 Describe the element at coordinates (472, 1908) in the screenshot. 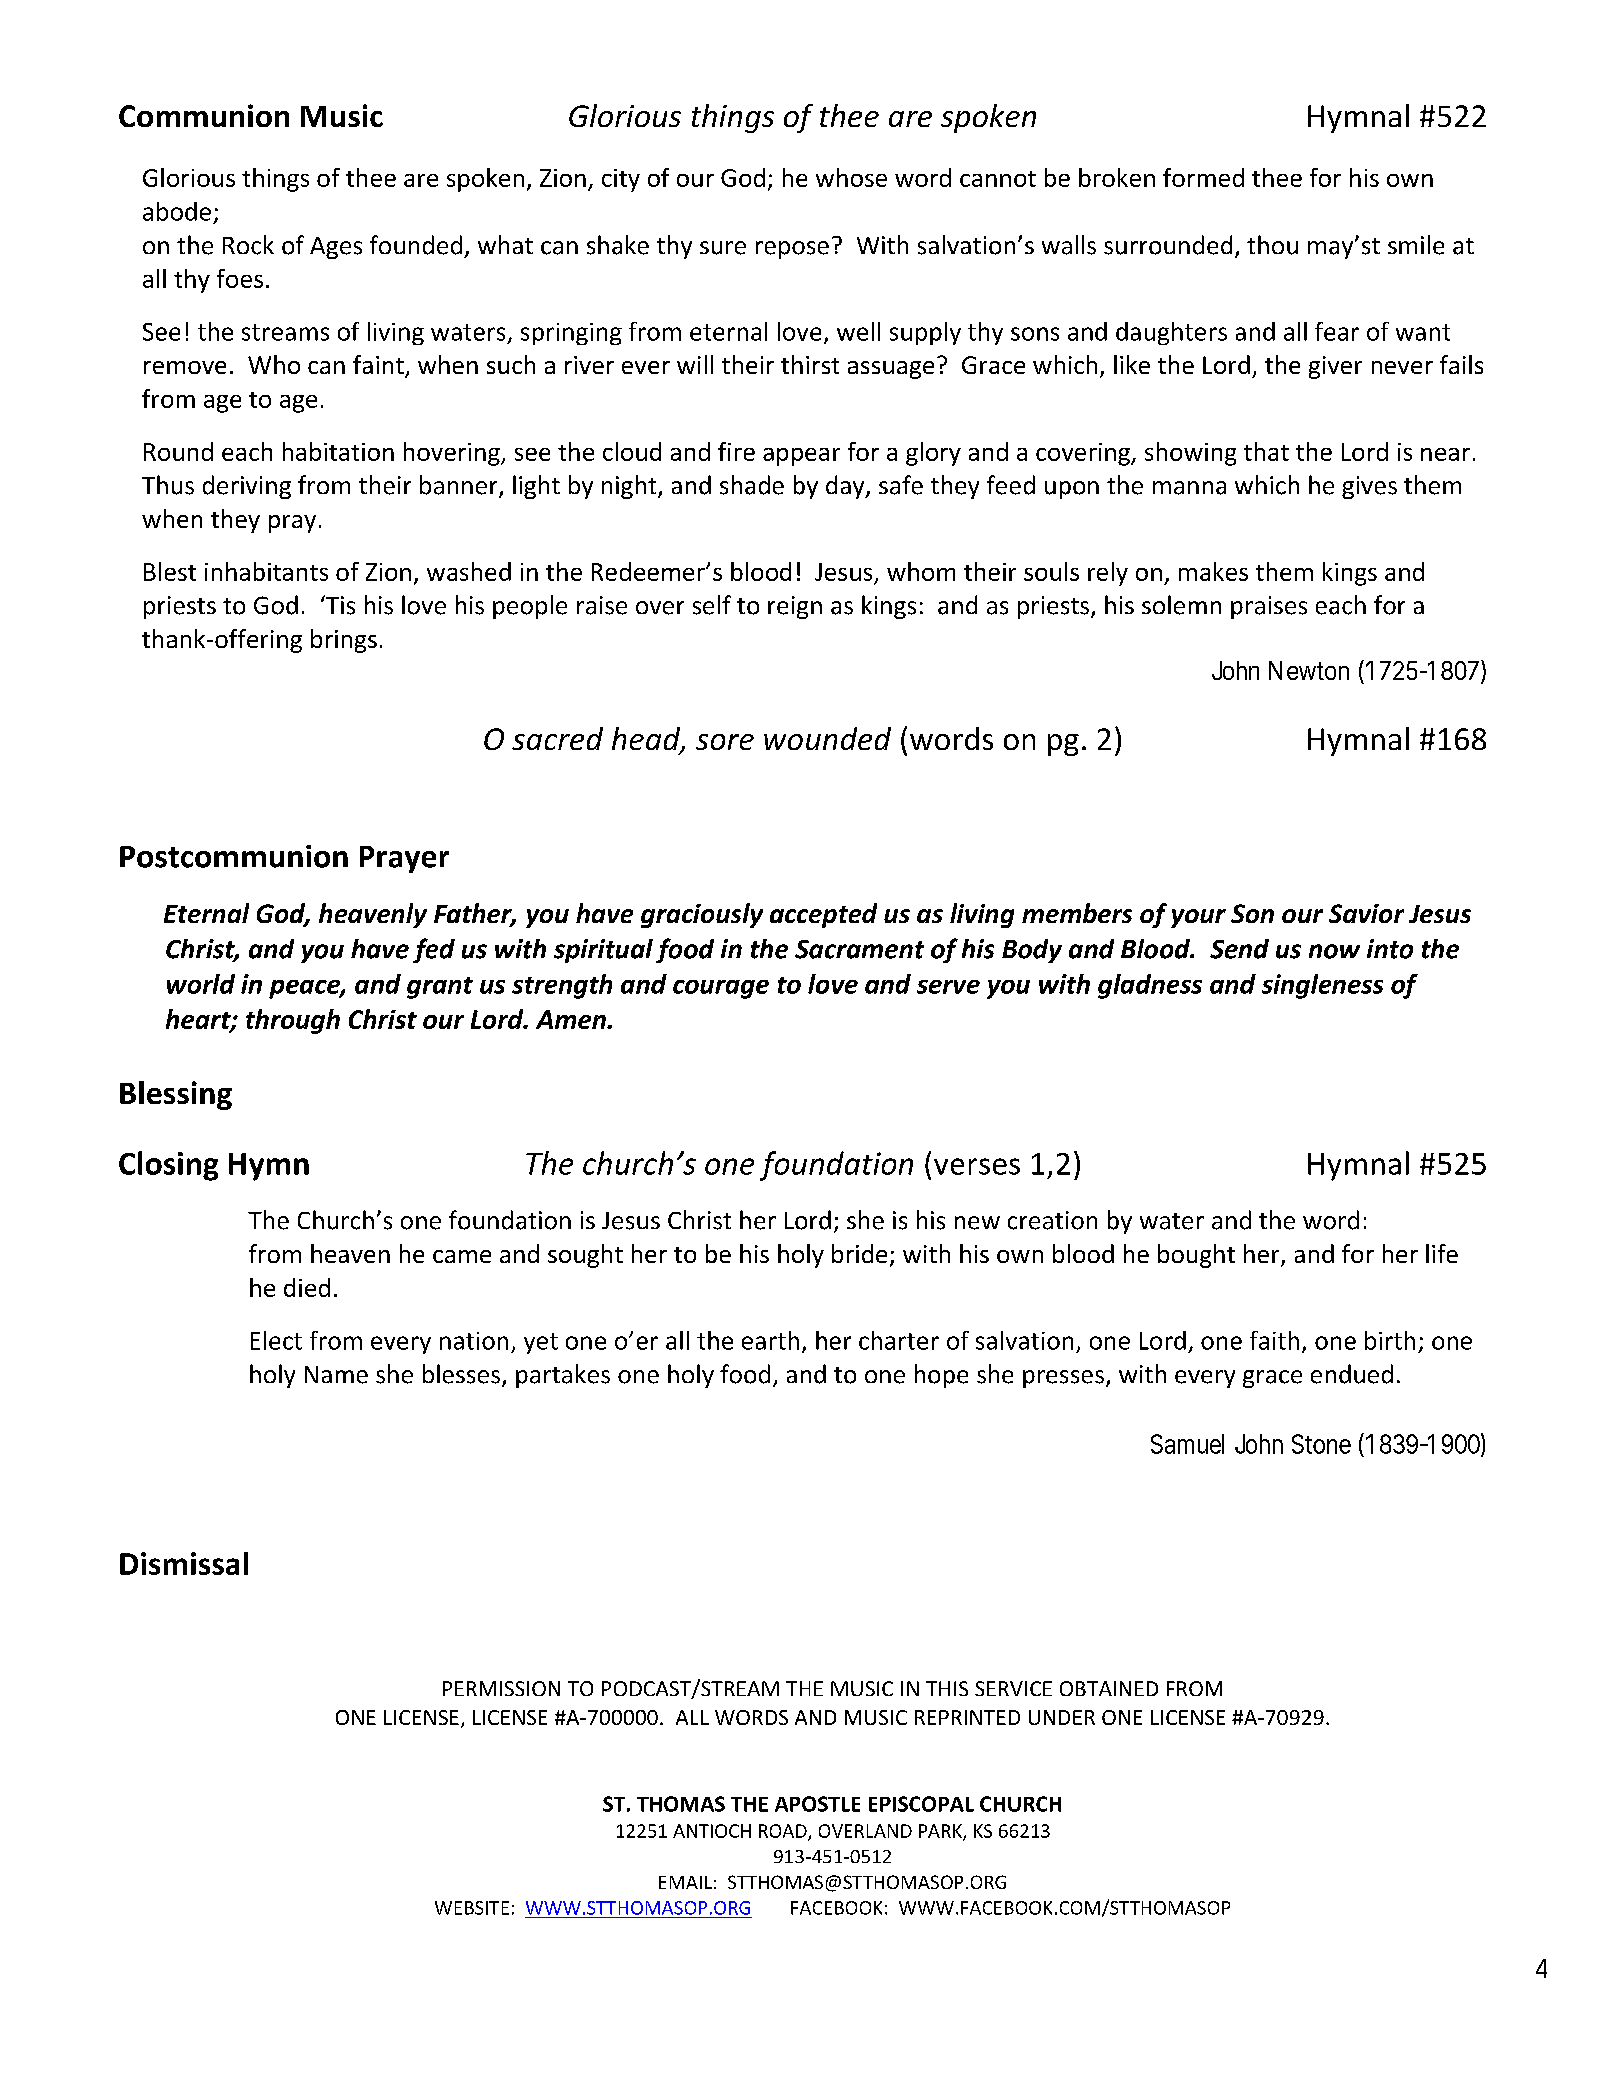

I see `WEBSITE` at that location.
